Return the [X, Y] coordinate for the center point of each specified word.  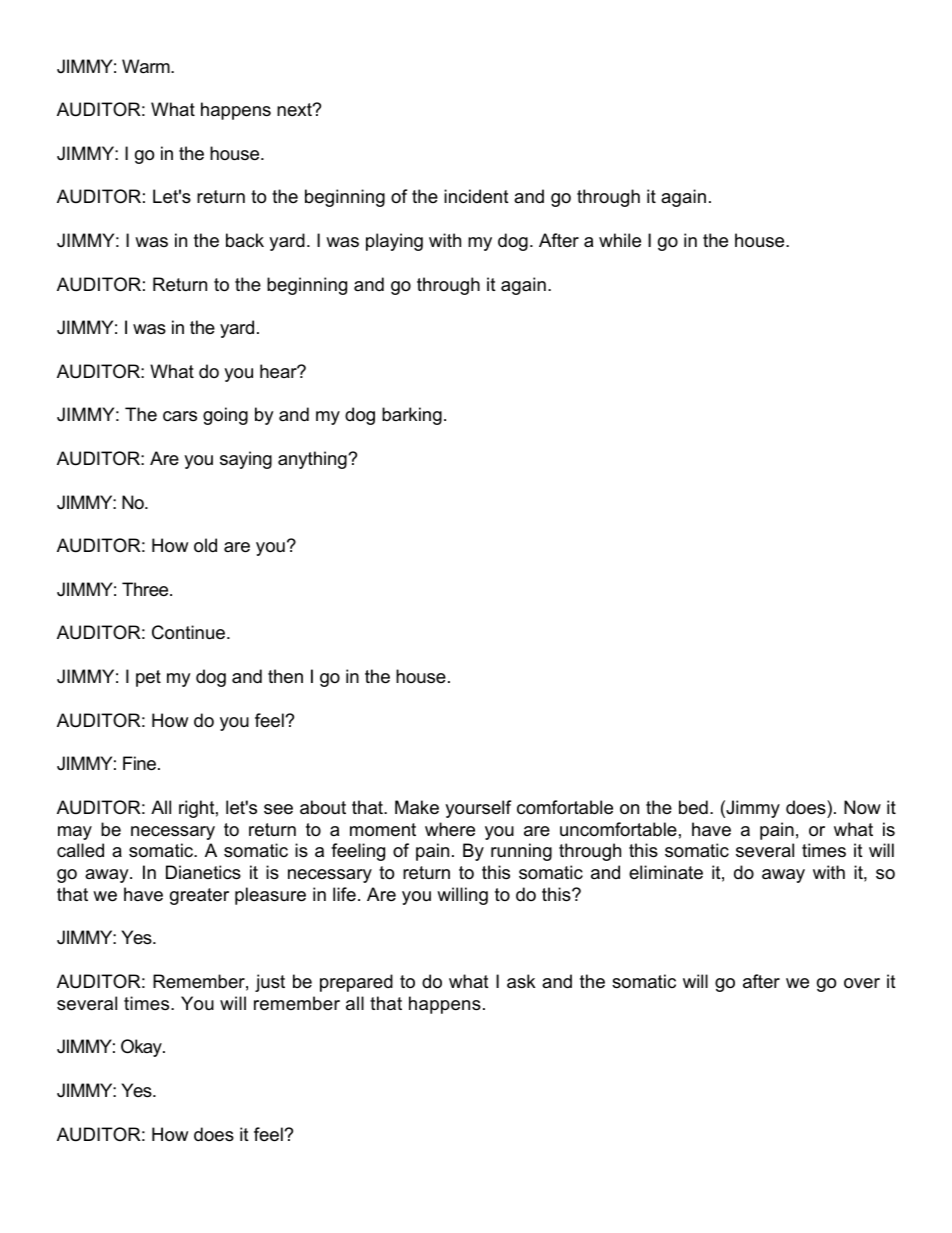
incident [476, 196]
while [620, 240]
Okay [142, 1048]
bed [693, 807]
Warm [147, 66]
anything [313, 460]
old [205, 545]
